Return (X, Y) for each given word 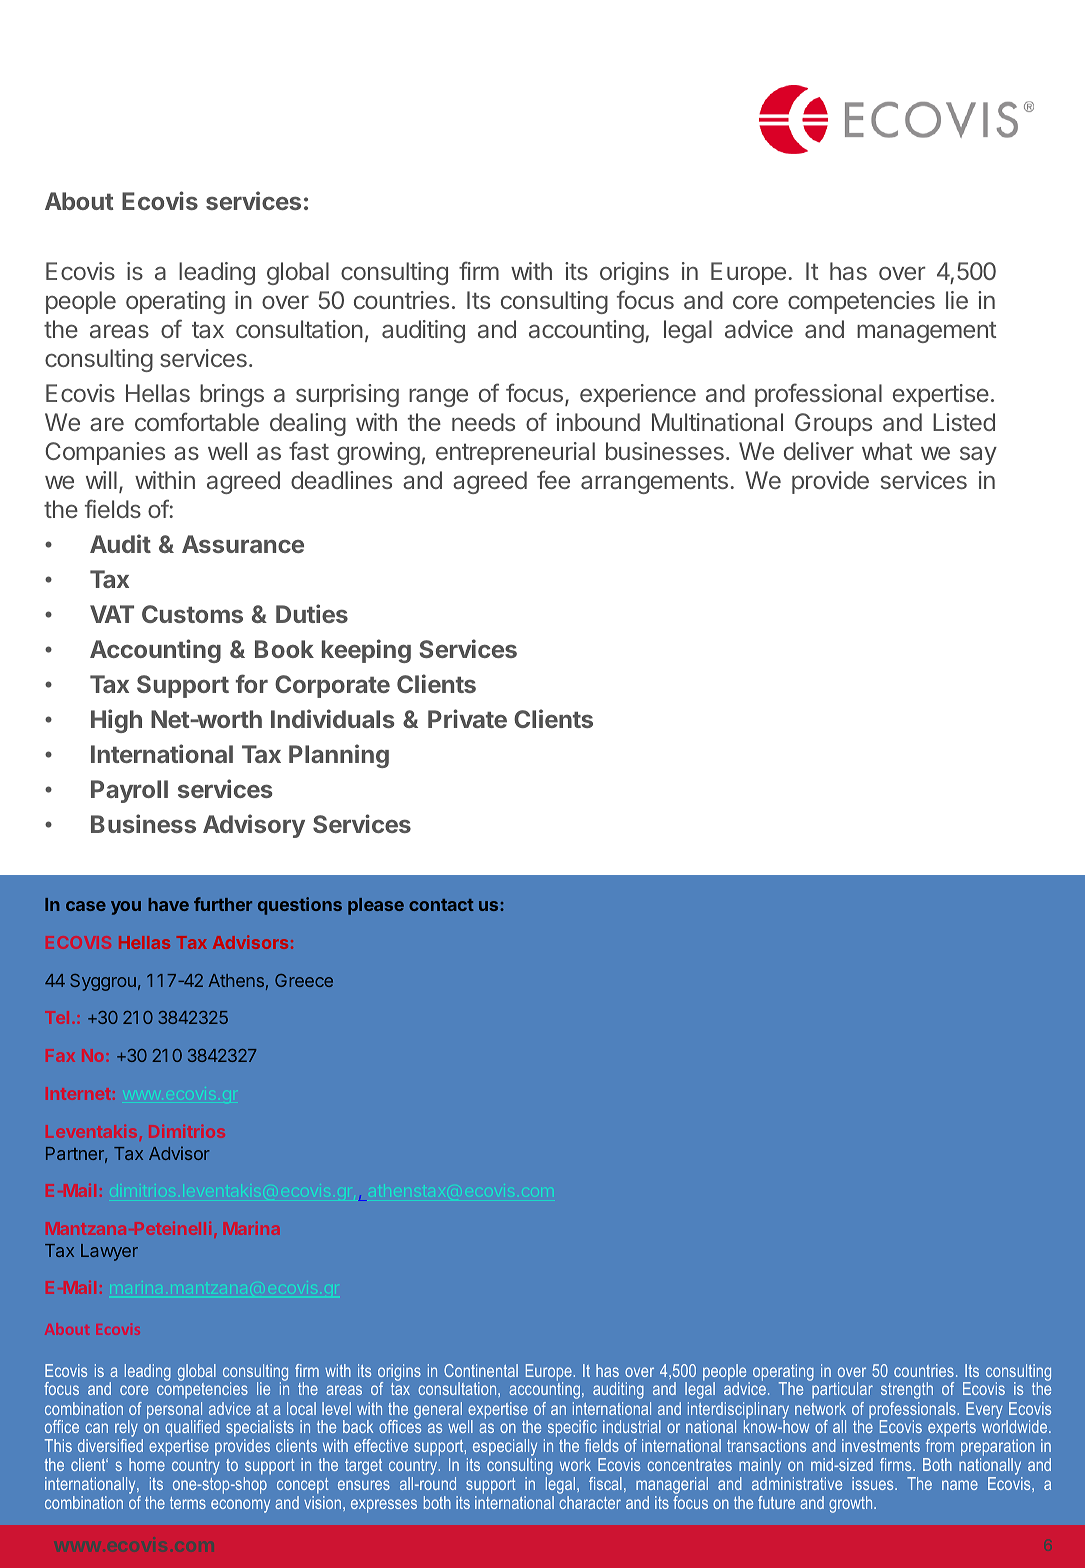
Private (467, 718)
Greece (304, 980)
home (147, 1464)
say (978, 456)
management (926, 332)
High (116, 721)
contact (441, 905)
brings (232, 395)
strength (907, 1390)
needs (483, 422)
